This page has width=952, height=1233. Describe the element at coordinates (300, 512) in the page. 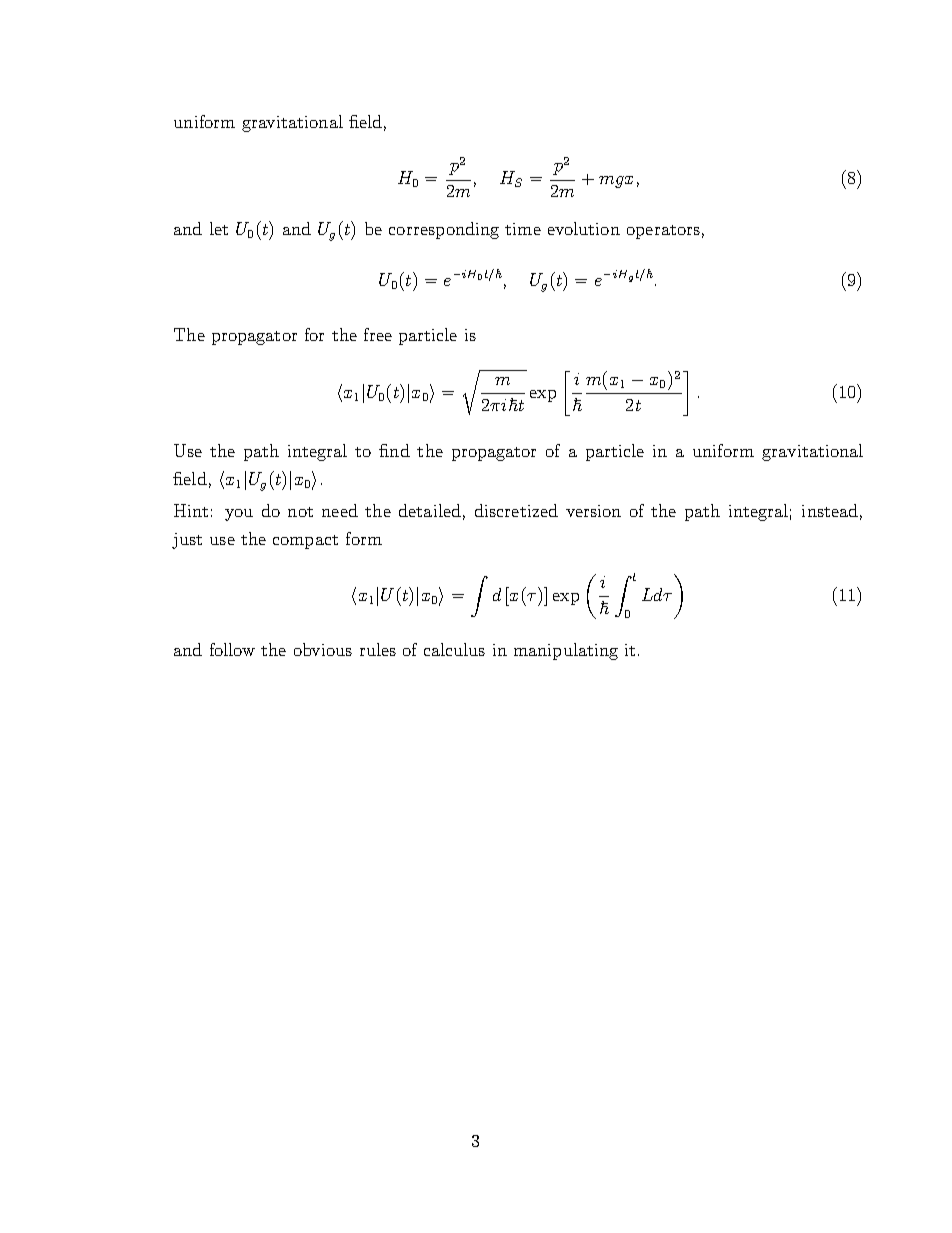

I see `not` at that location.
